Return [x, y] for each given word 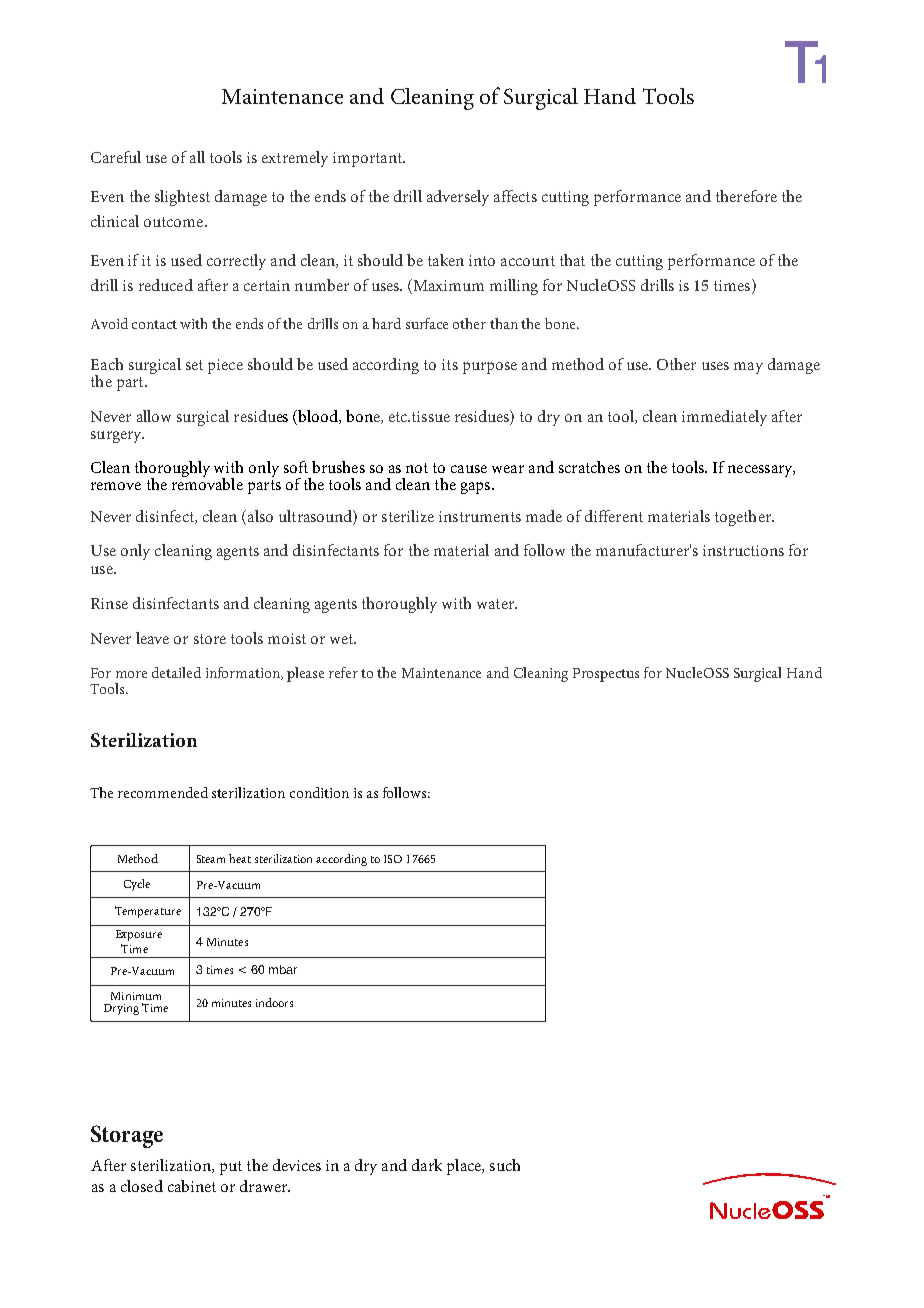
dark [427, 1165]
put [231, 1168]
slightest [182, 198]
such [505, 1165]
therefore [746, 196]
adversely [458, 198]
